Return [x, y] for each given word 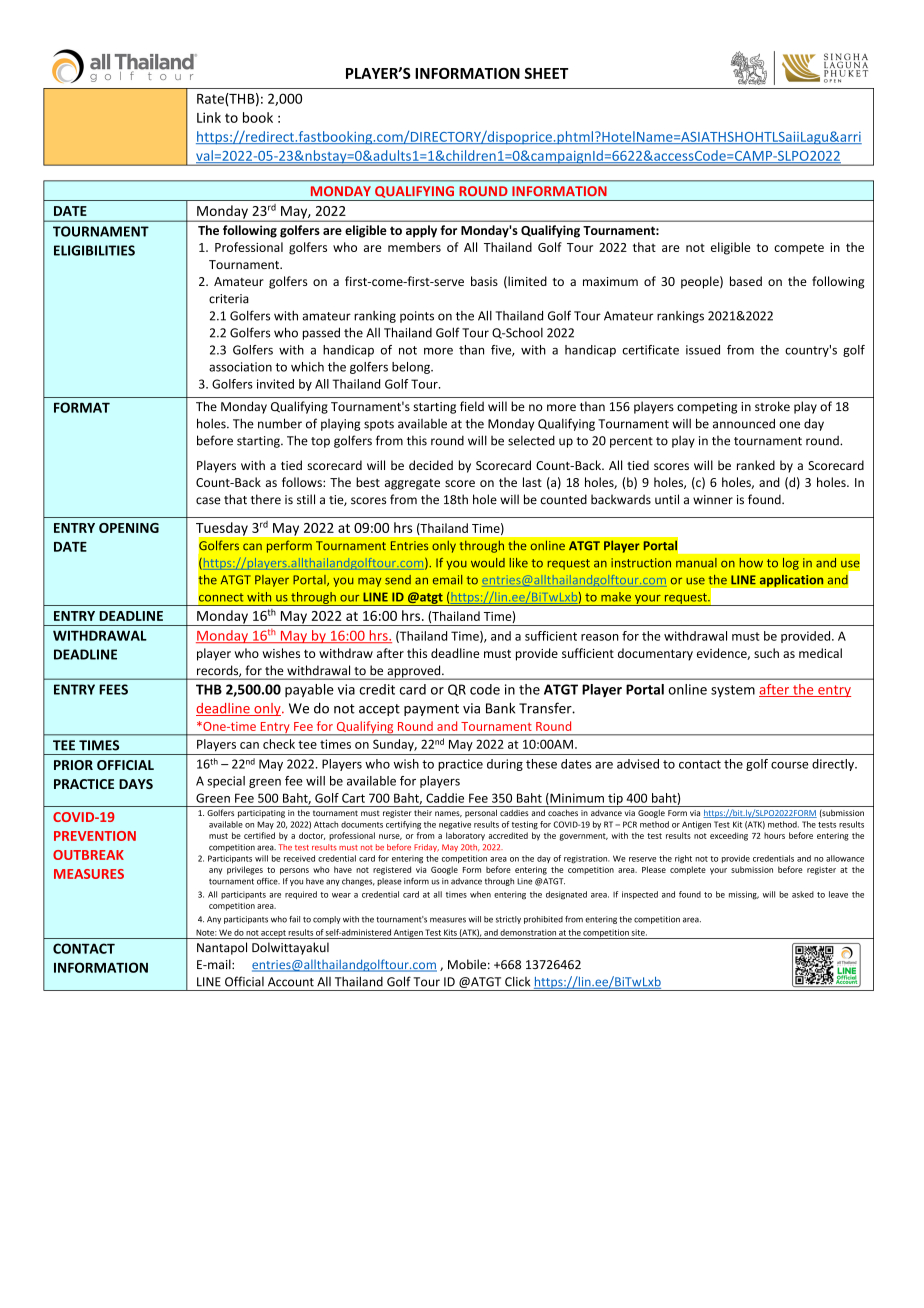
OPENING [129, 528]
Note [206, 932]
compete [799, 249]
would [488, 563]
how [751, 563]
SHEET [546, 73]
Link [209, 117]
